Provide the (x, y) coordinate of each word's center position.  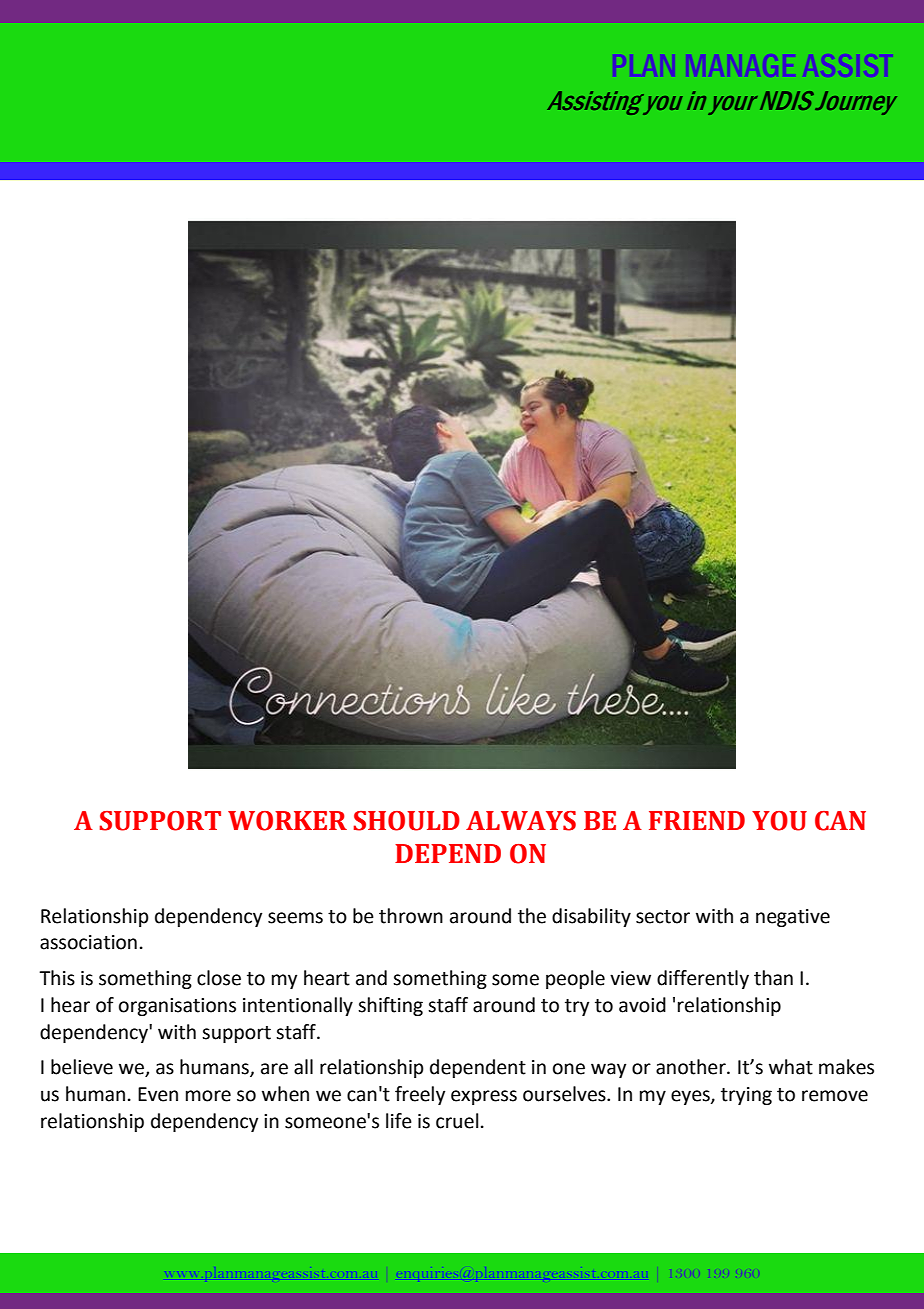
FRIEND (697, 820)
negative (793, 918)
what (791, 1067)
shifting (390, 1006)
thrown (411, 916)
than (773, 978)
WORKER (287, 821)
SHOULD (407, 821)
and (371, 978)
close (219, 978)
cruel (457, 1121)
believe (82, 1067)
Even (158, 1094)
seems (295, 918)
